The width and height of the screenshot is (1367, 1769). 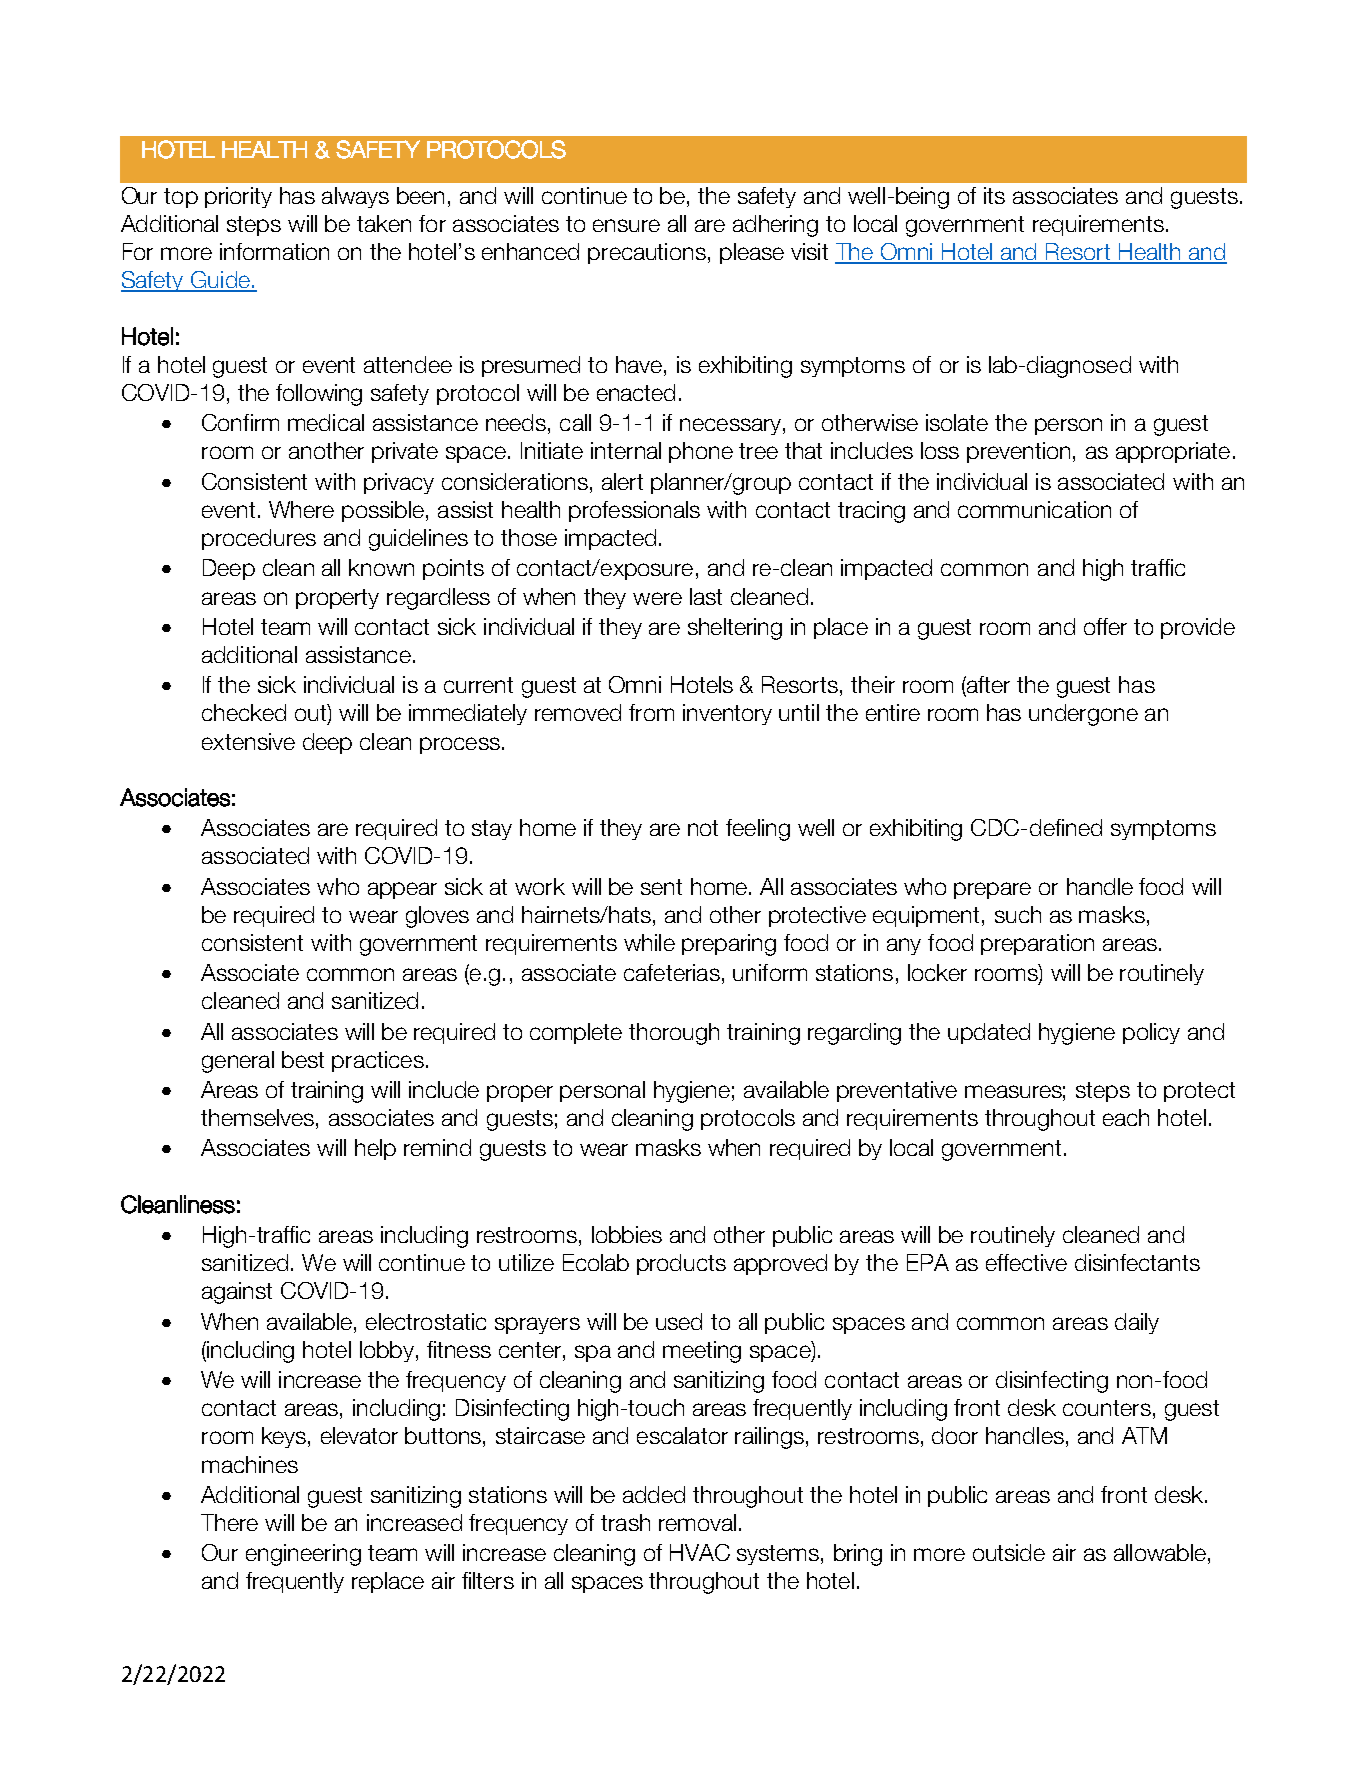 I want to click on appear, so click(x=402, y=890).
